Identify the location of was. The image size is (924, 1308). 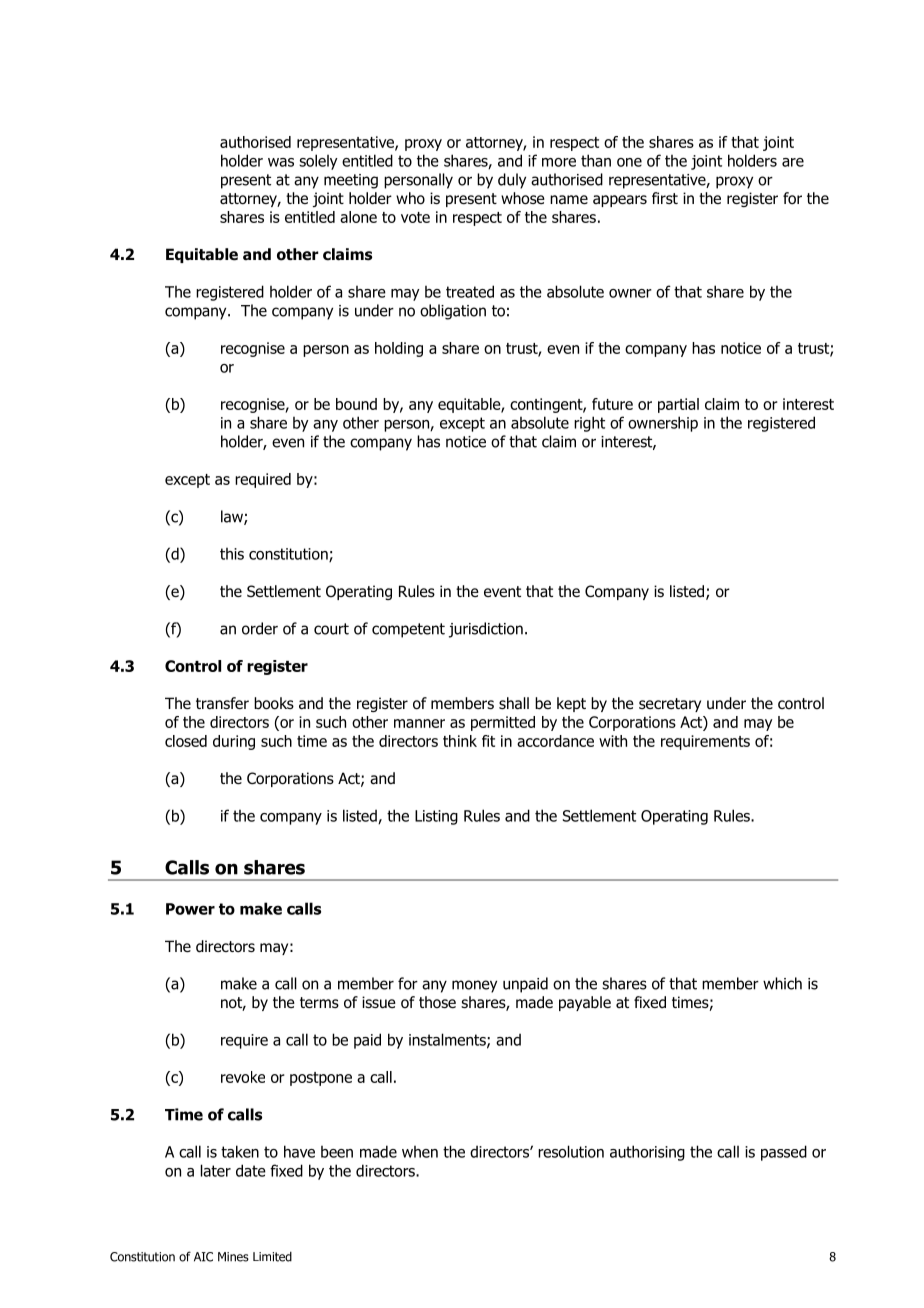
(281, 162).
